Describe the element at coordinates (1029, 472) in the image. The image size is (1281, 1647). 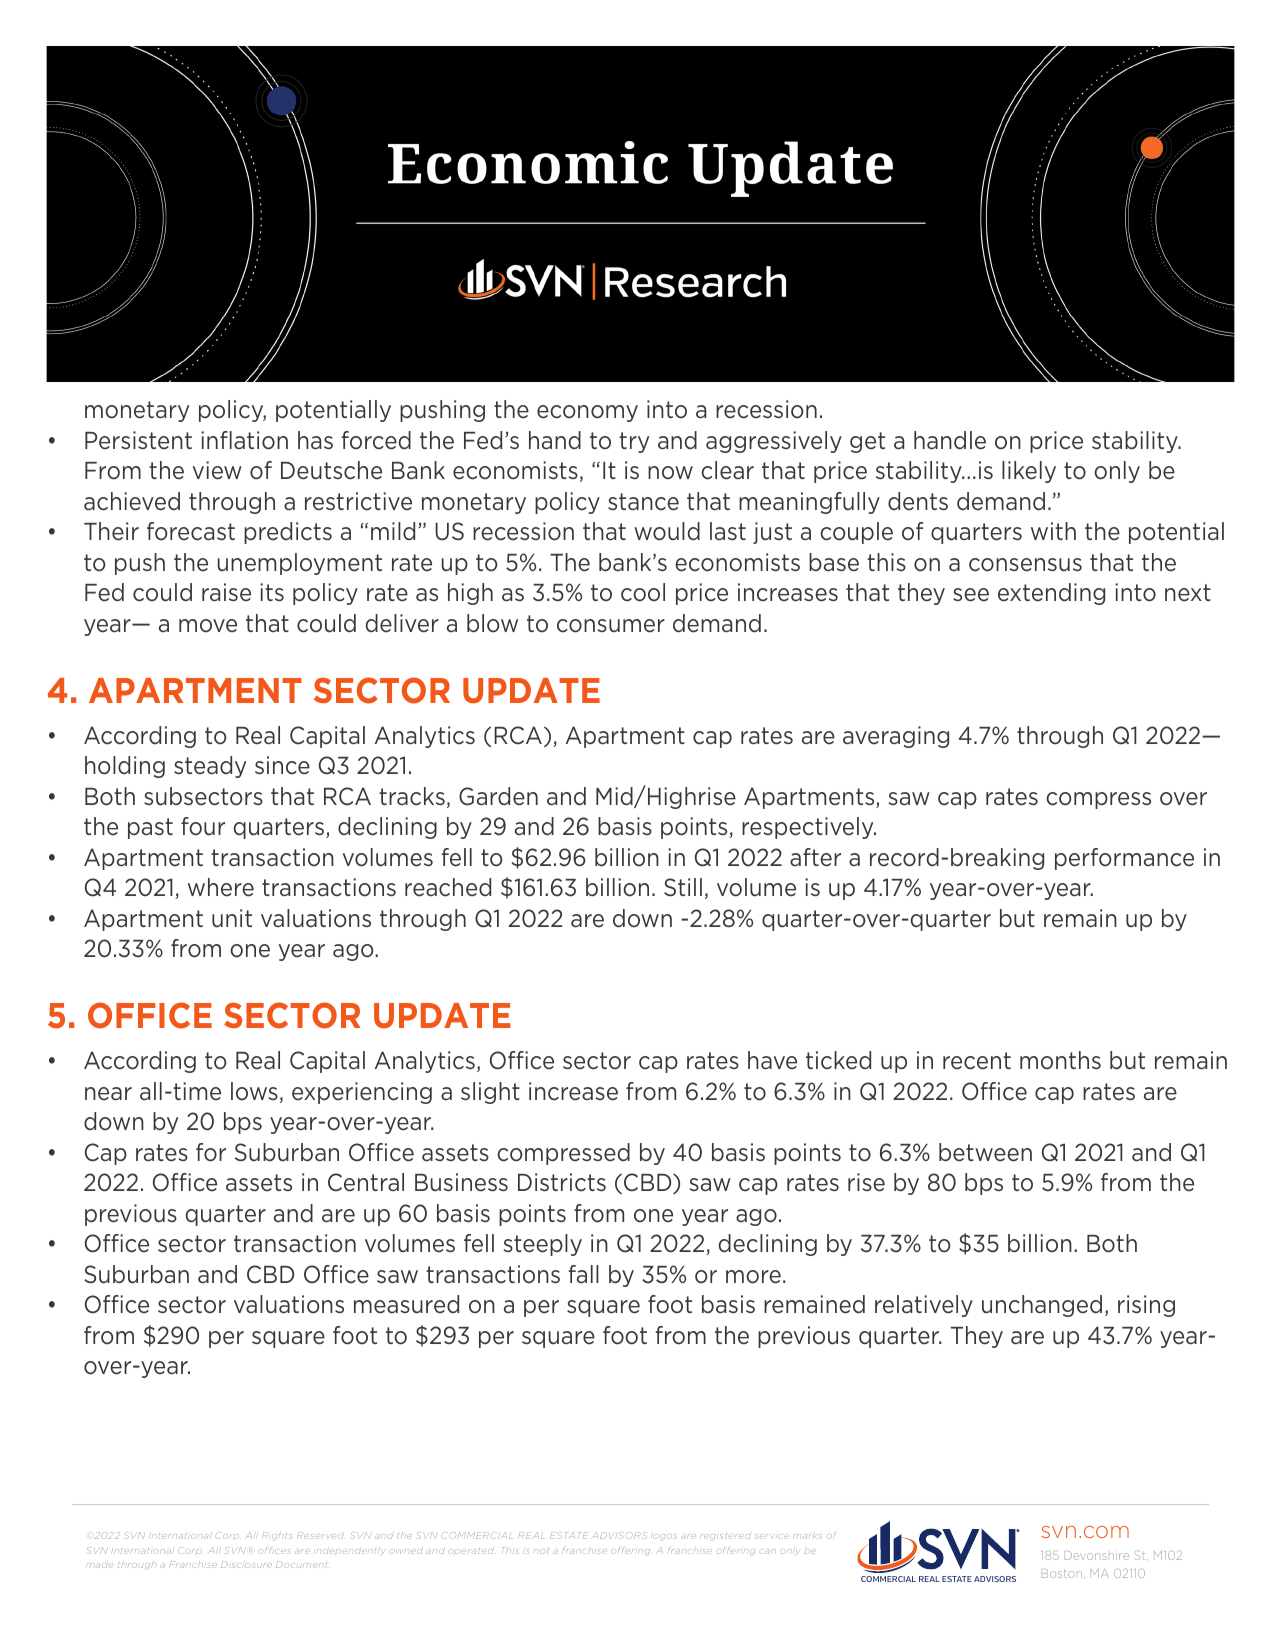
I see `likely` at that location.
